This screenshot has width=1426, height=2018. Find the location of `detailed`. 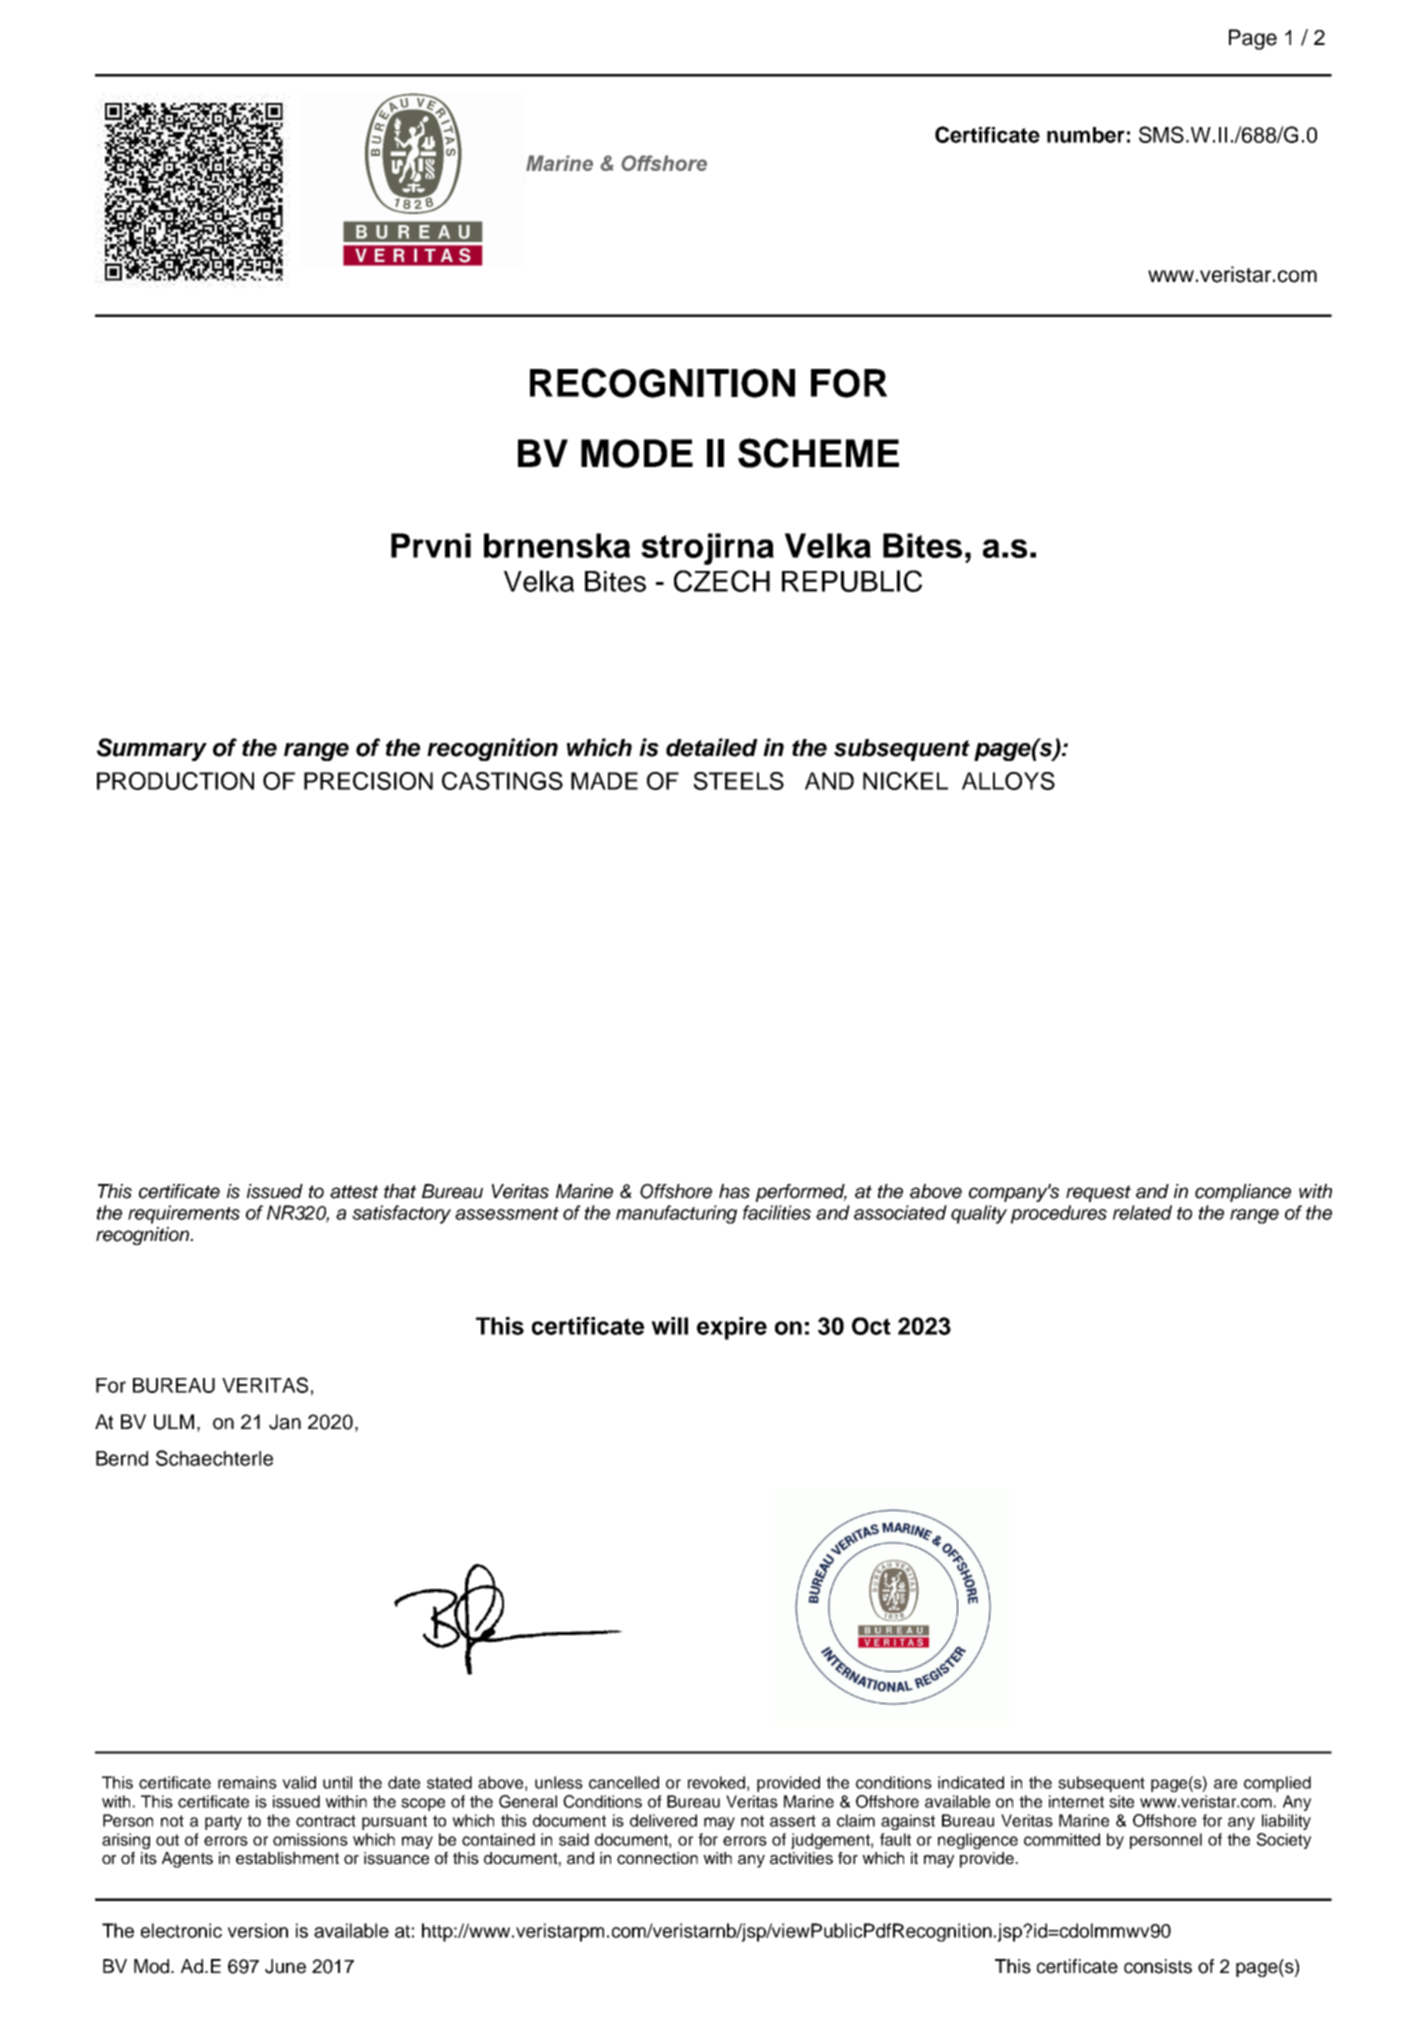

detailed is located at coordinates (712, 747).
